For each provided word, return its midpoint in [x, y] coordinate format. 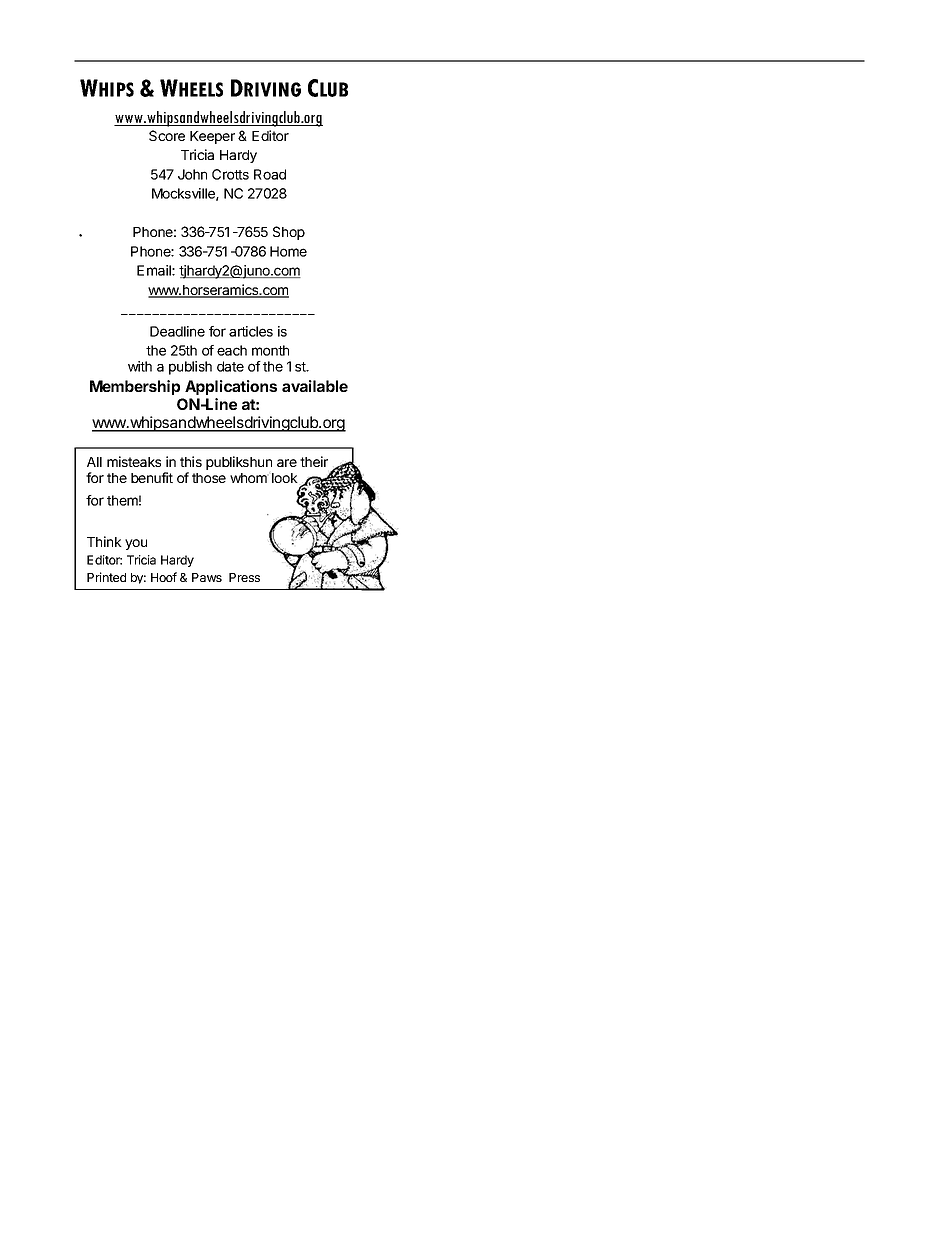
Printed [106, 577]
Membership [135, 387]
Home [288, 251]
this [191, 461]
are [287, 463]
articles [251, 331]
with [140, 366]
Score [167, 135]
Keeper [212, 137]
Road [270, 174]
